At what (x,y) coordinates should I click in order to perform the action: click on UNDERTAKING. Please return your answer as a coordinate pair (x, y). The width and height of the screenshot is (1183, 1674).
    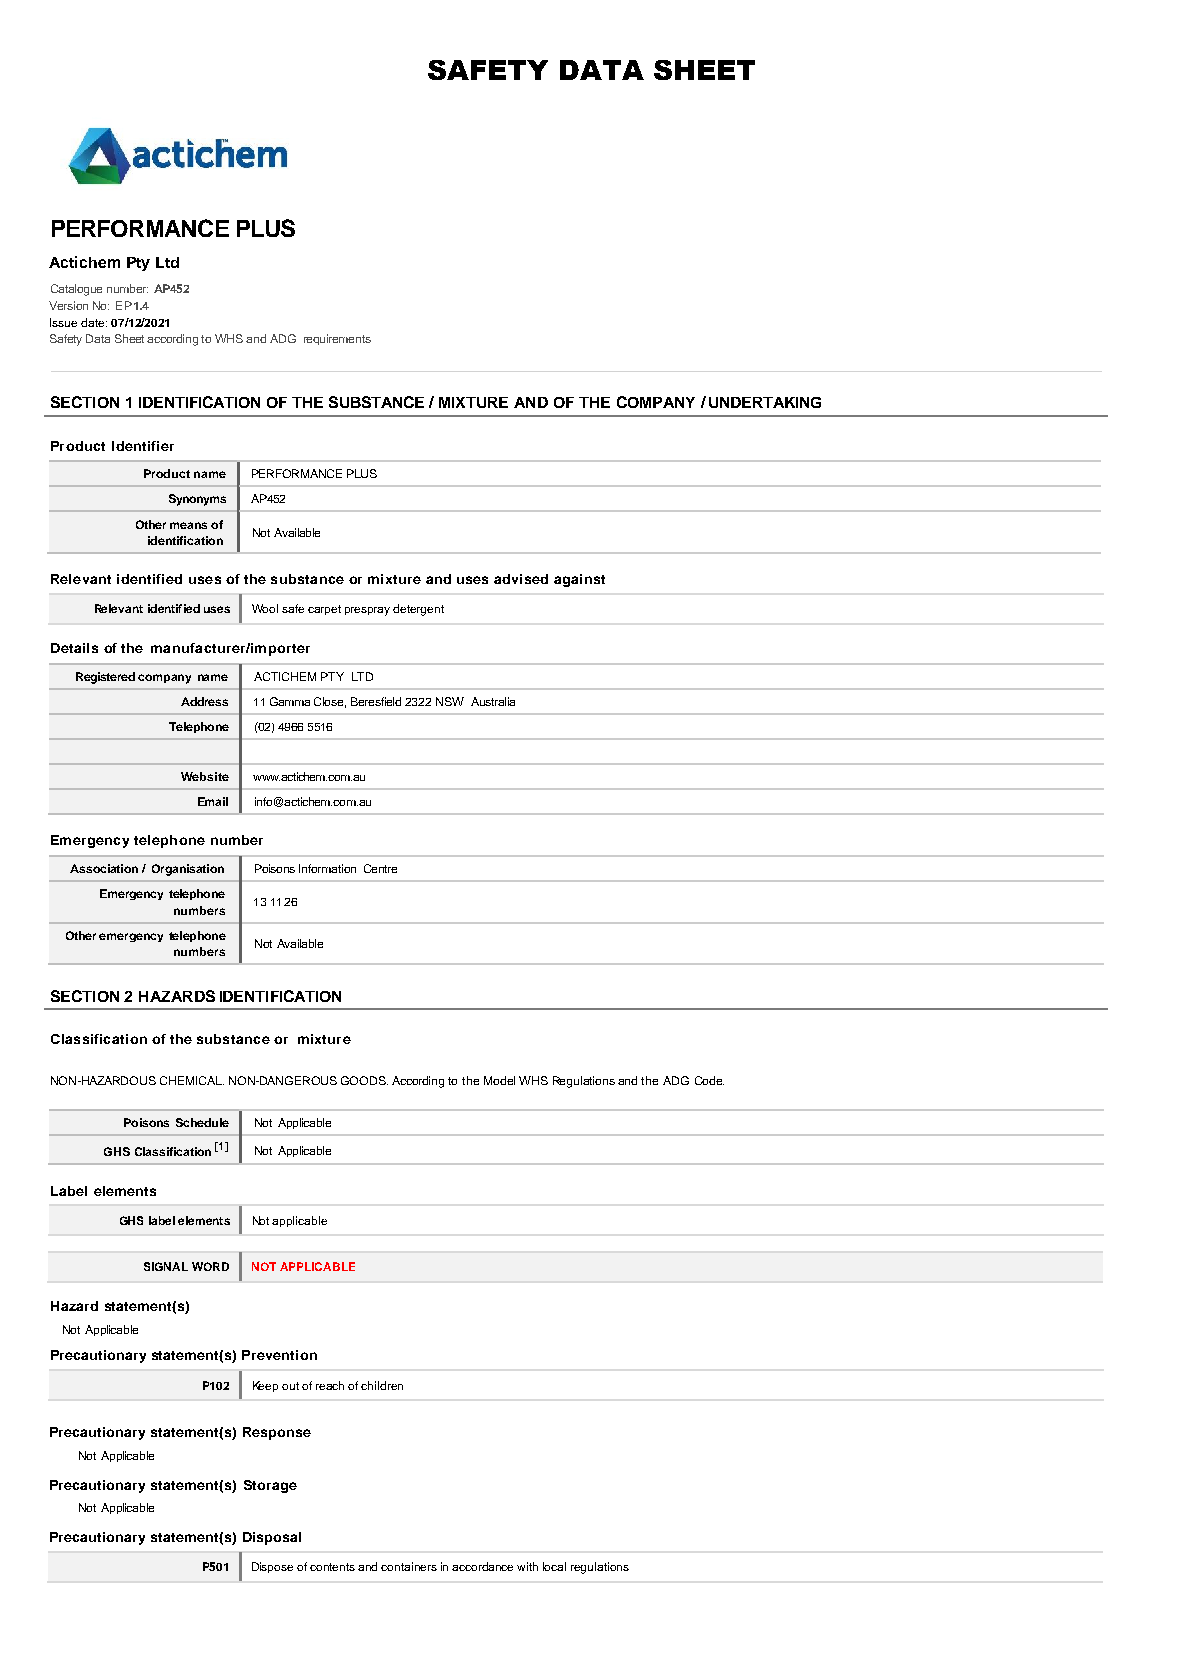
    Looking at the image, I should click on (765, 402).
